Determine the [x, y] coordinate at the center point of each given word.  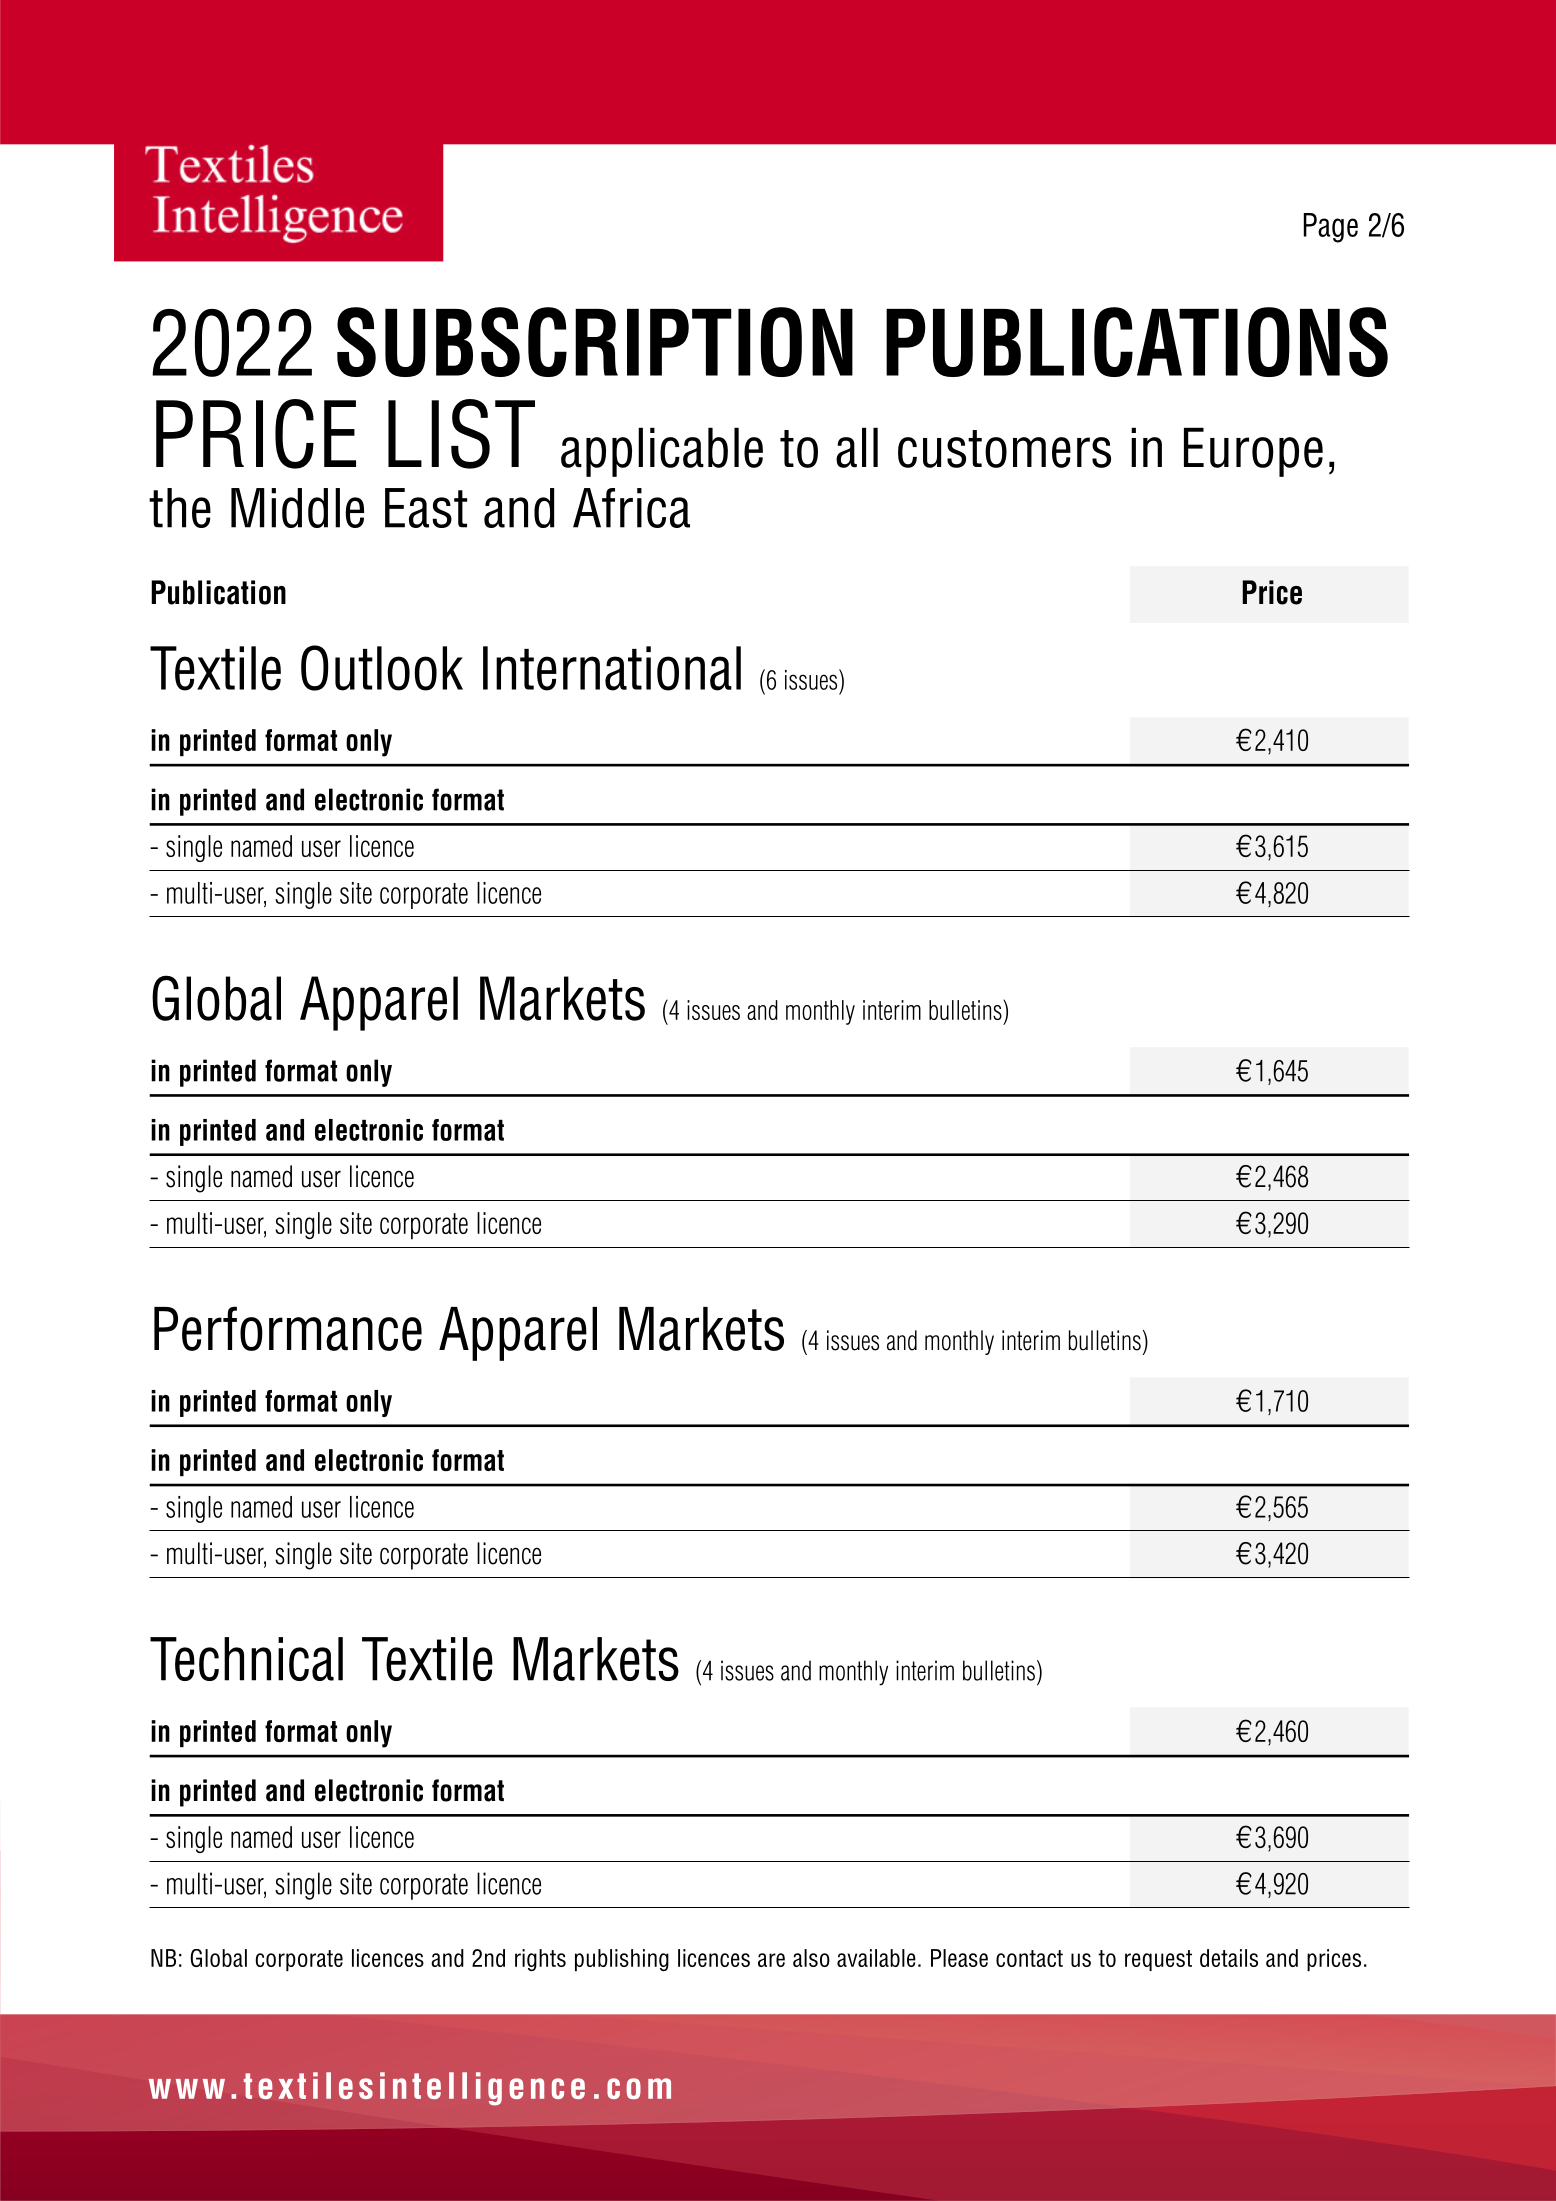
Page [1331, 228]
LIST [461, 434]
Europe [1253, 452]
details [1229, 1958]
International [612, 668]
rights [540, 1960]
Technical [246, 1659]
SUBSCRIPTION [595, 342]
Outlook [382, 668]
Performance [288, 1328]
